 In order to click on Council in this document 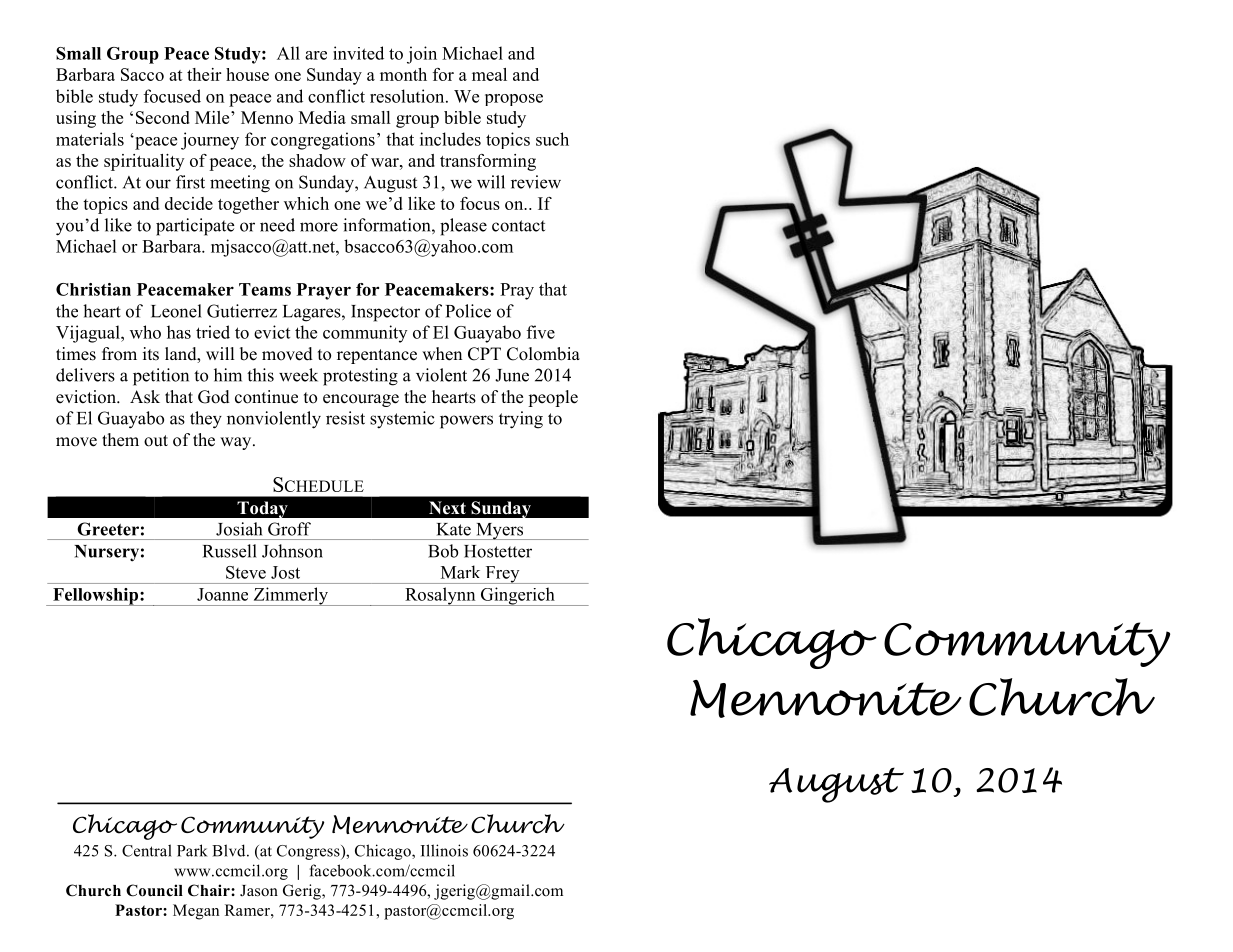, I will do `click(154, 890)`.
